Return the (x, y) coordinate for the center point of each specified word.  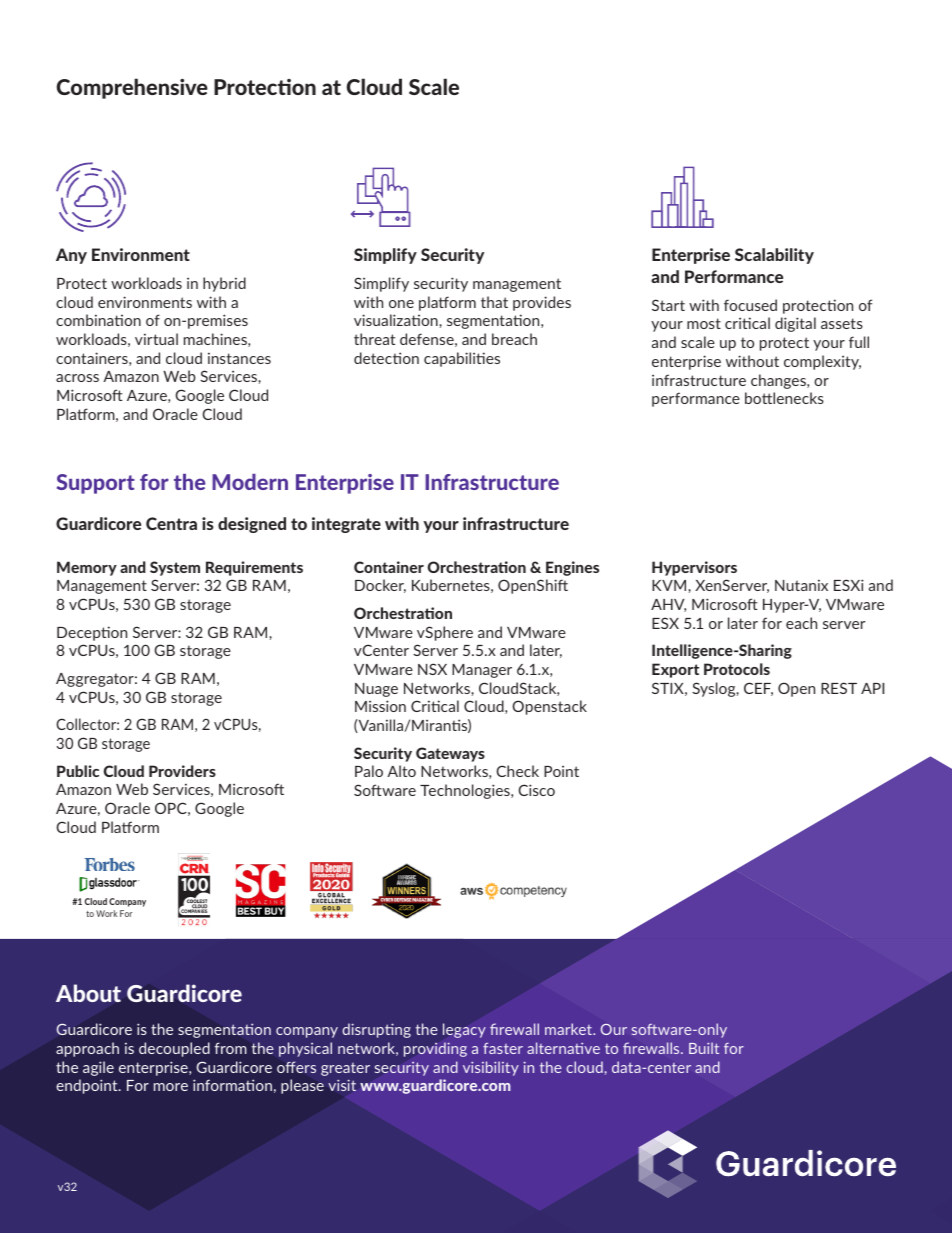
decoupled (174, 1049)
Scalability (774, 256)
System (175, 568)
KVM (670, 585)
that (494, 302)
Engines (572, 568)
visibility (491, 1068)
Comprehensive (132, 88)
